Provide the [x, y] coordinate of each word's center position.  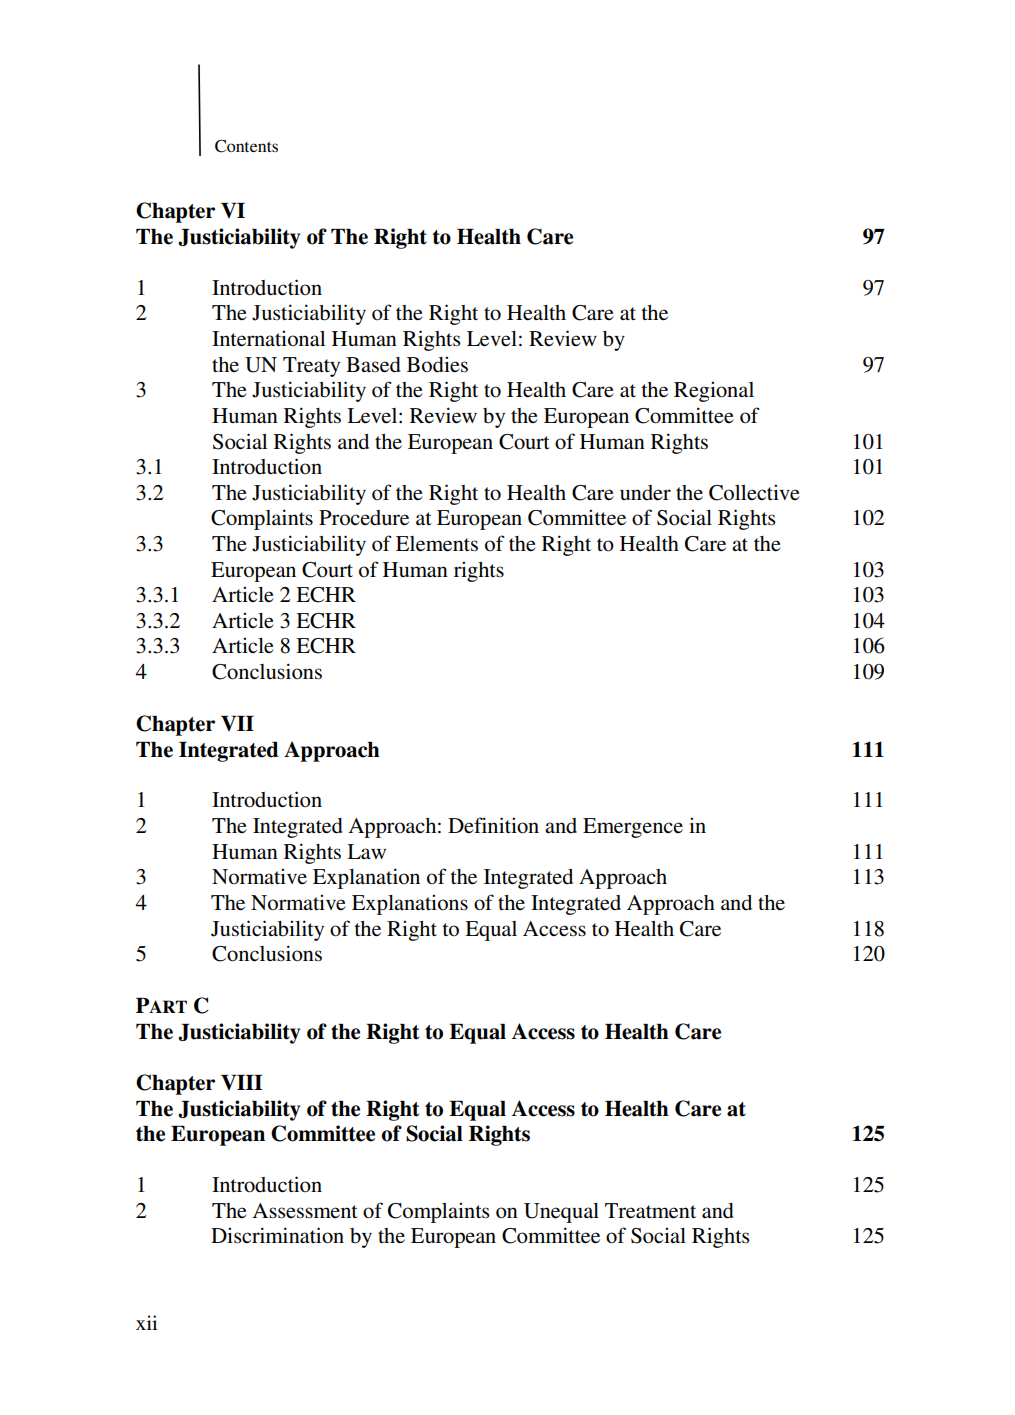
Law [366, 851]
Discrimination [277, 1235]
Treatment [650, 1211]
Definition [493, 825]
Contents [246, 146]
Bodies [437, 364]
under [645, 493]
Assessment [305, 1211]
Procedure [364, 518]
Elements [437, 544]
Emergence [633, 828]
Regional [714, 391]
